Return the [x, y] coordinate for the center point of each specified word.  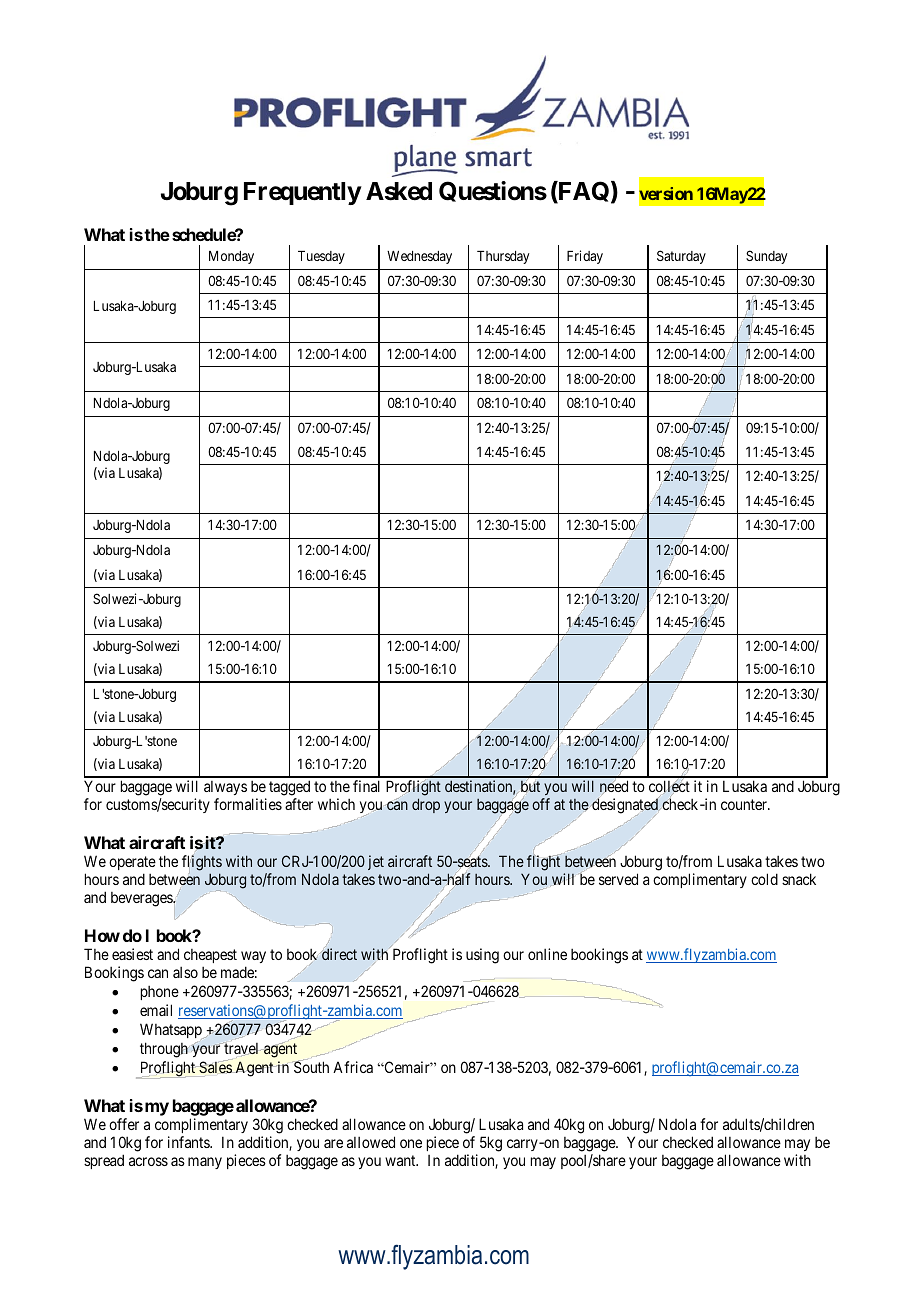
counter [745, 804]
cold [764, 879]
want [401, 1160]
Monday [231, 257]
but [530, 786]
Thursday [503, 257]
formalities [248, 804]
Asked [399, 191]
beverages [142, 899]
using [482, 956]
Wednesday [419, 257]
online [547, 954]
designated [625, 806]
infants [189, 1142]
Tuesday [321, 257]
